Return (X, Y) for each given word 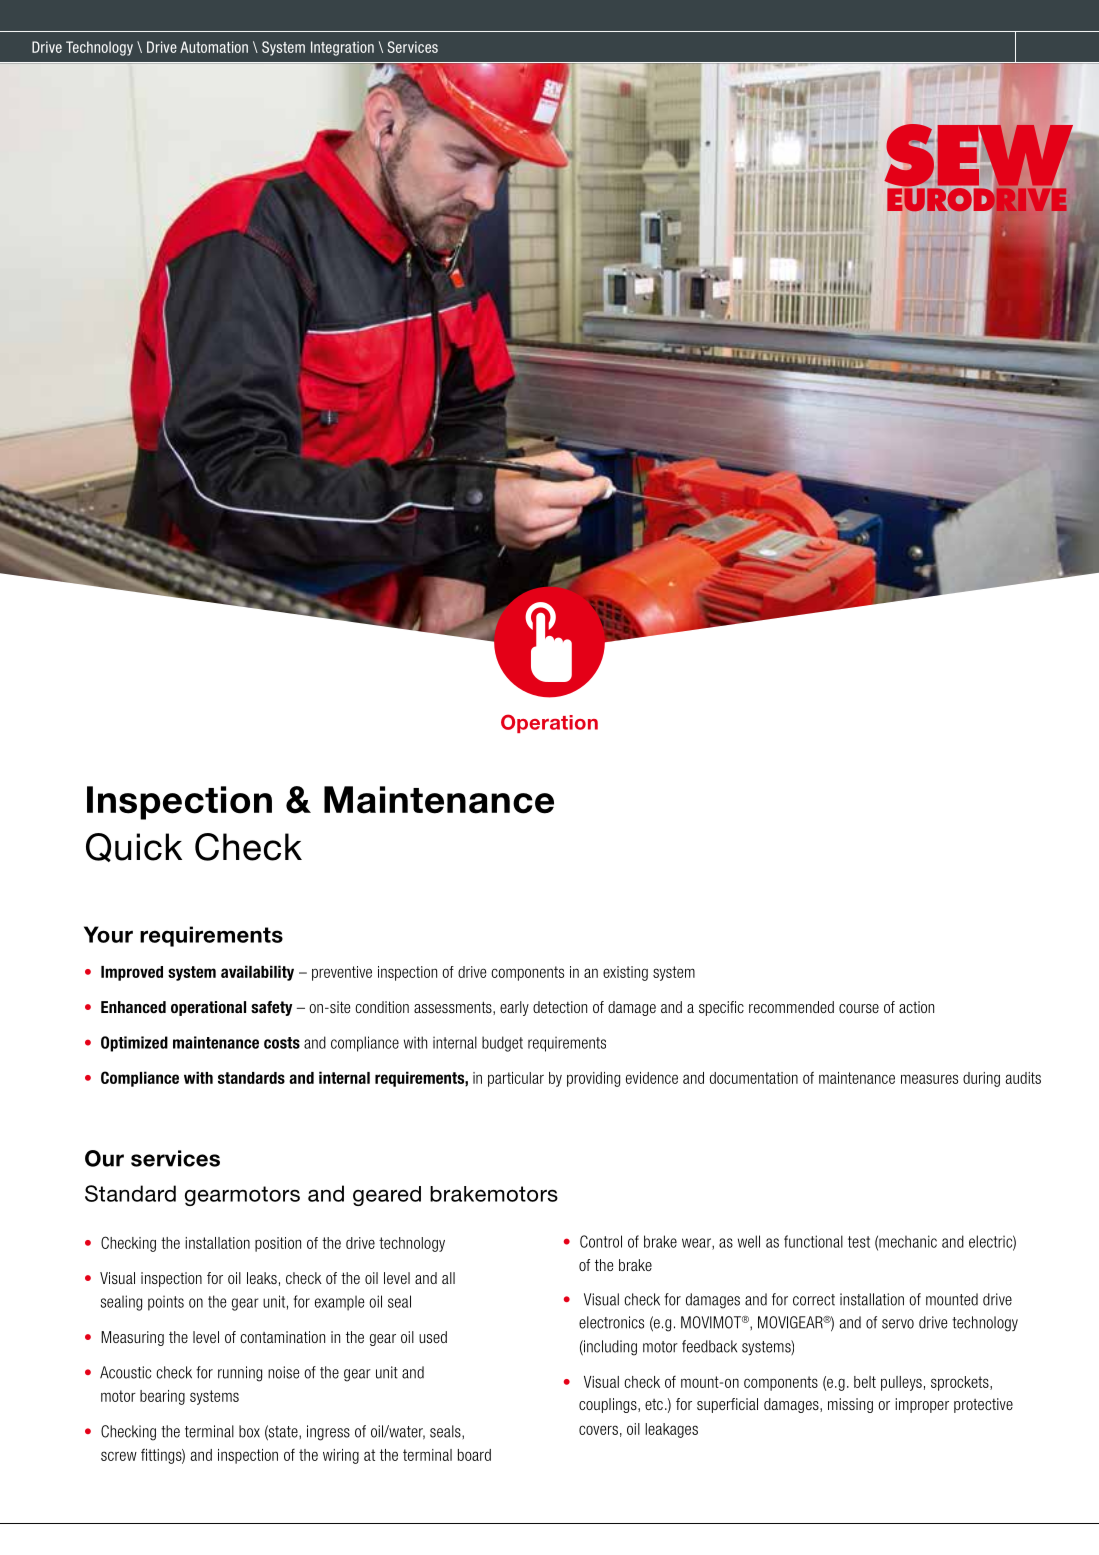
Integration (342, 48)
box (249, 1431)
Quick (134, 847)
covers (598, 1430)
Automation (214, 47)
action (916, 1007)
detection (560, 1007)
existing (625, 973)
